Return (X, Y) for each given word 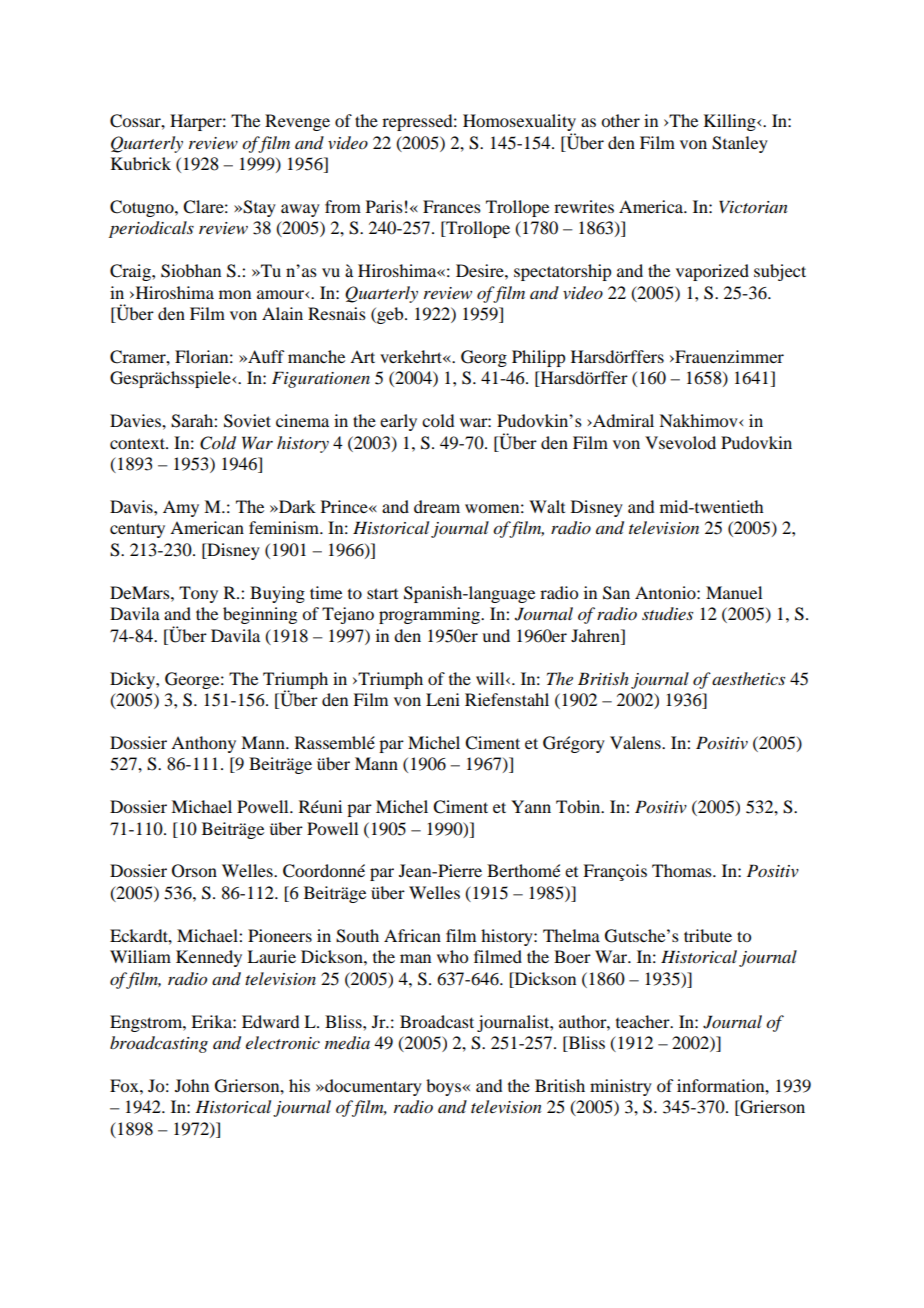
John (192, 1085)
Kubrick (141, 163)
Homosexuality (519, 124)
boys (445, 1087)
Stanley (740, 144)
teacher (644, 1021)
